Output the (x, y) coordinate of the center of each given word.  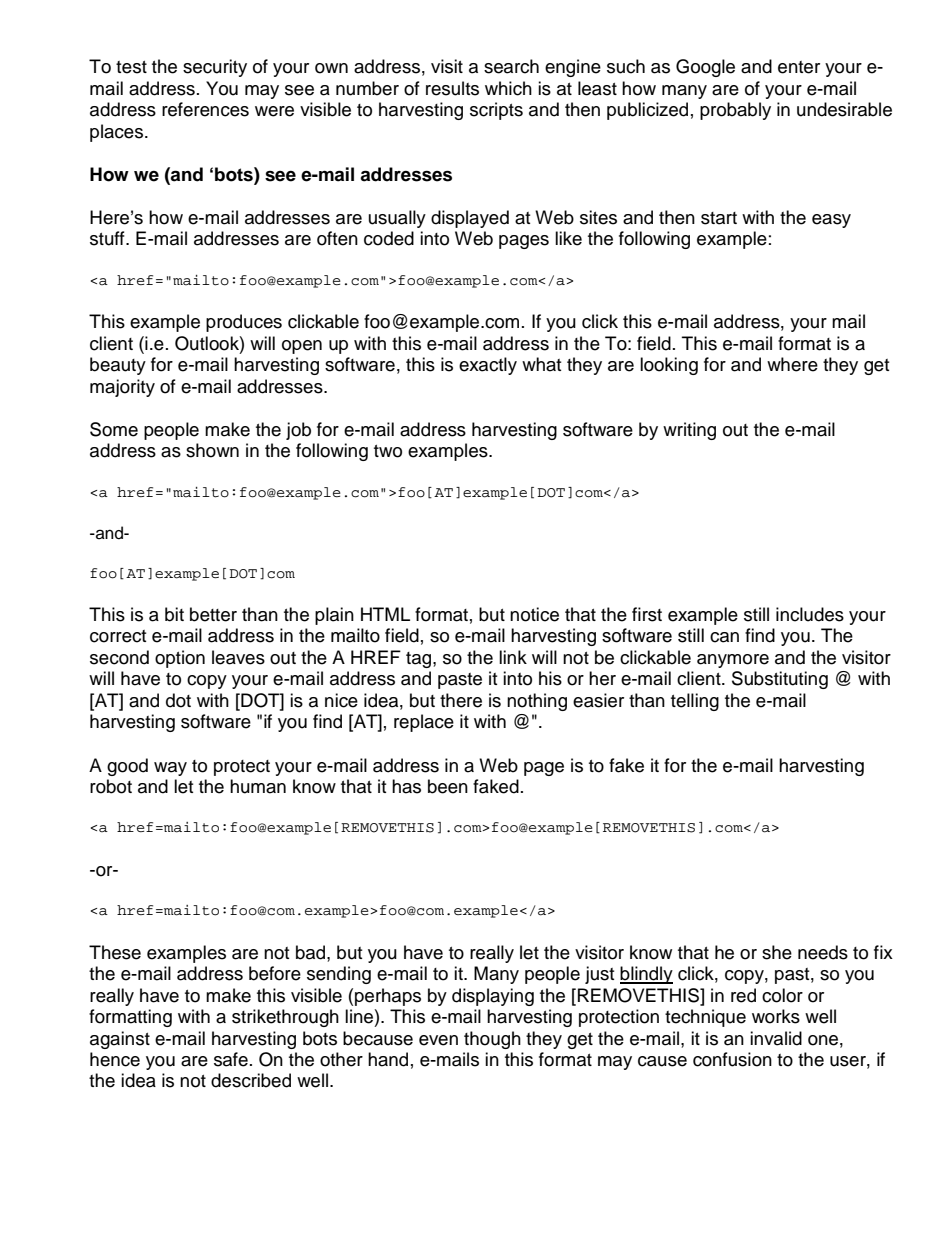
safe (231, 1059)
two (388, 451)
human (258, 786)
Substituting (780, 680)
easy (831, 221)
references (205, 109)
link (513, 657)
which (508, 88)
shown (212, 450)
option (180, 659)
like (568, 238)
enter (799, 67)
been (448, 786)
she (777, 952)
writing (689, 431)
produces (244, 323)
